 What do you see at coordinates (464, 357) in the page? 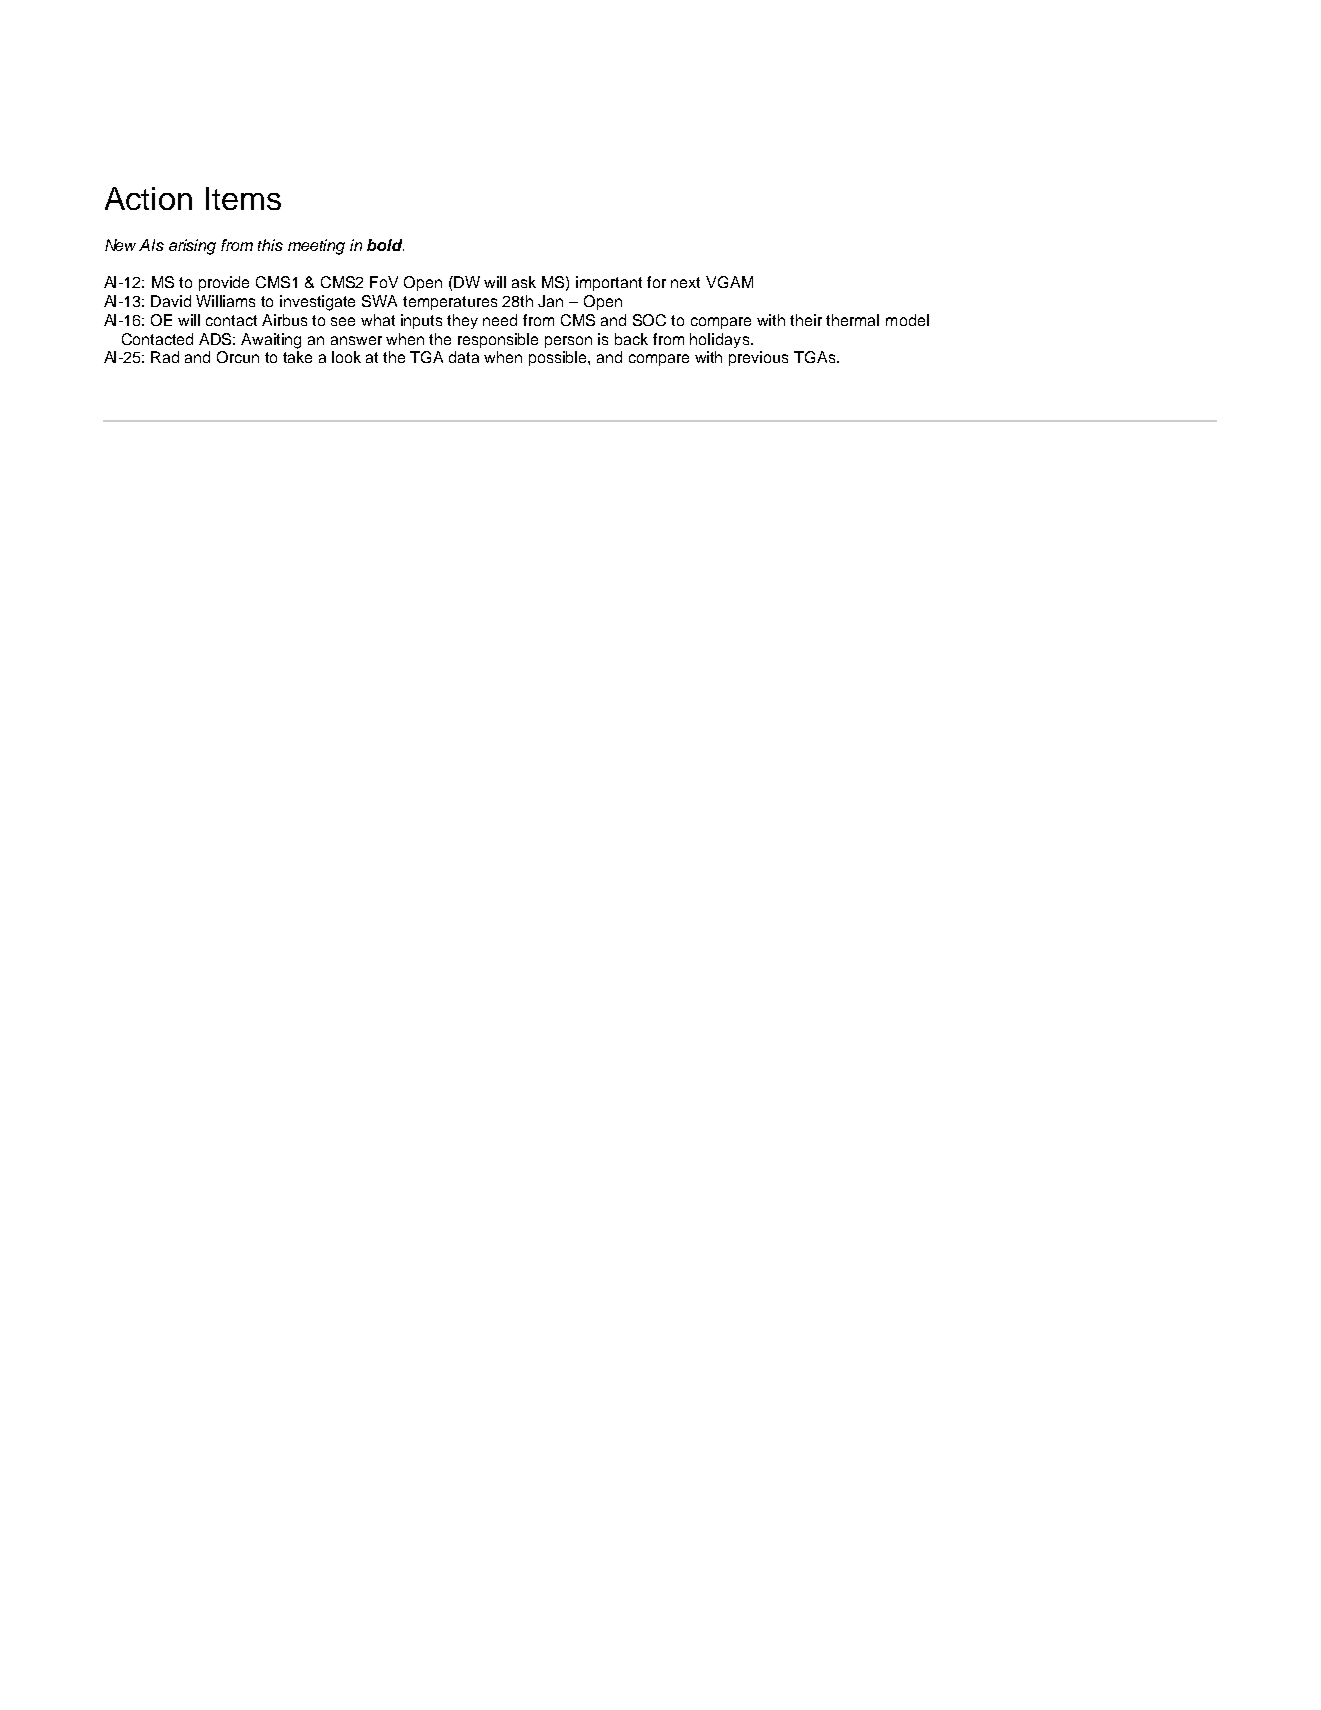
I see `data` at bounding box center [464, 357].
